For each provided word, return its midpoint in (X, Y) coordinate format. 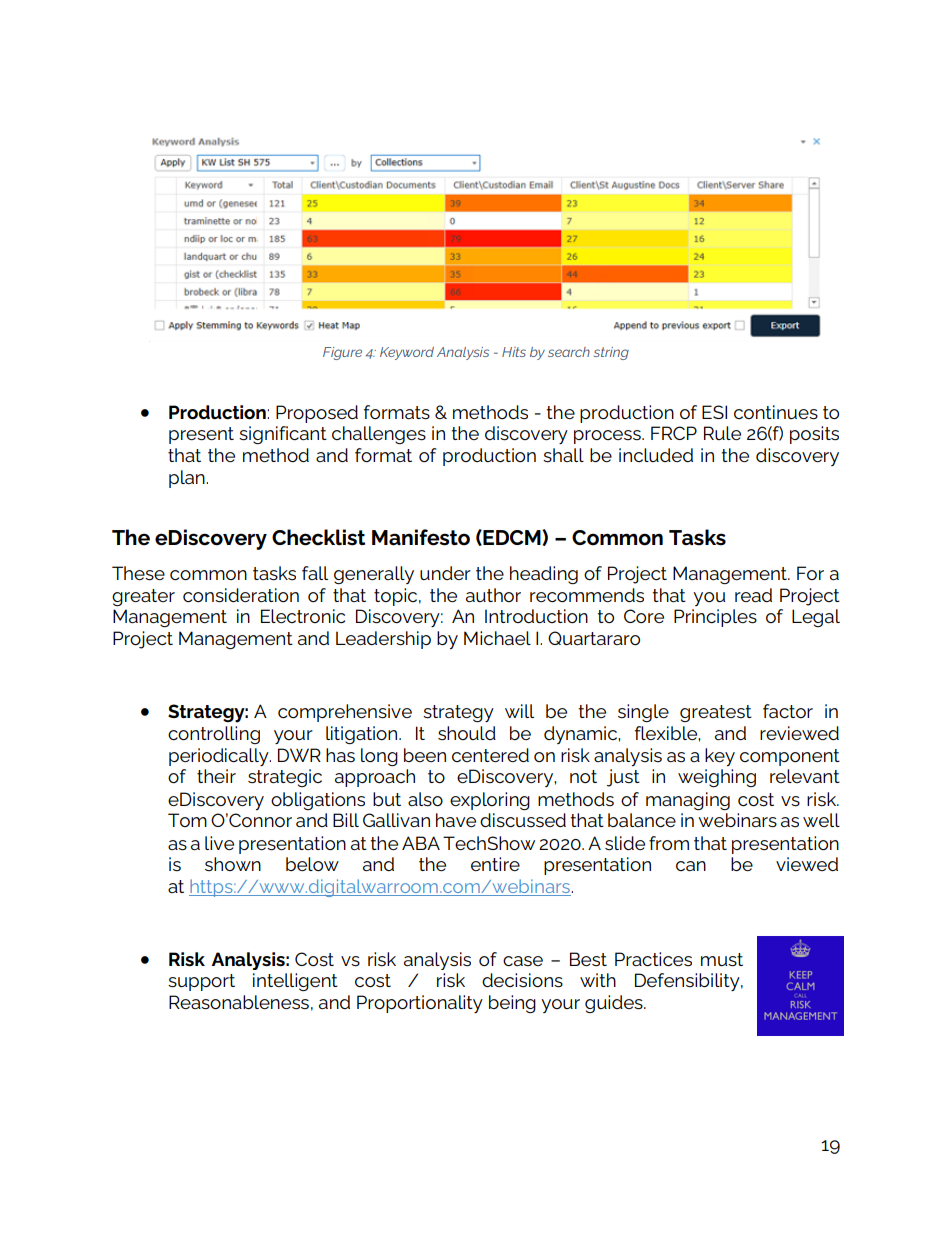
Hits (514, 352)
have (456, 820)
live (219, 843)
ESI (714, 412)
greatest (716, 713)
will (519, 711)
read (753, 595)
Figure (342, 353)
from (669, 843)
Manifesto (421, 537)
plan (188, 479)
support (201, 982)
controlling (214, 735)
